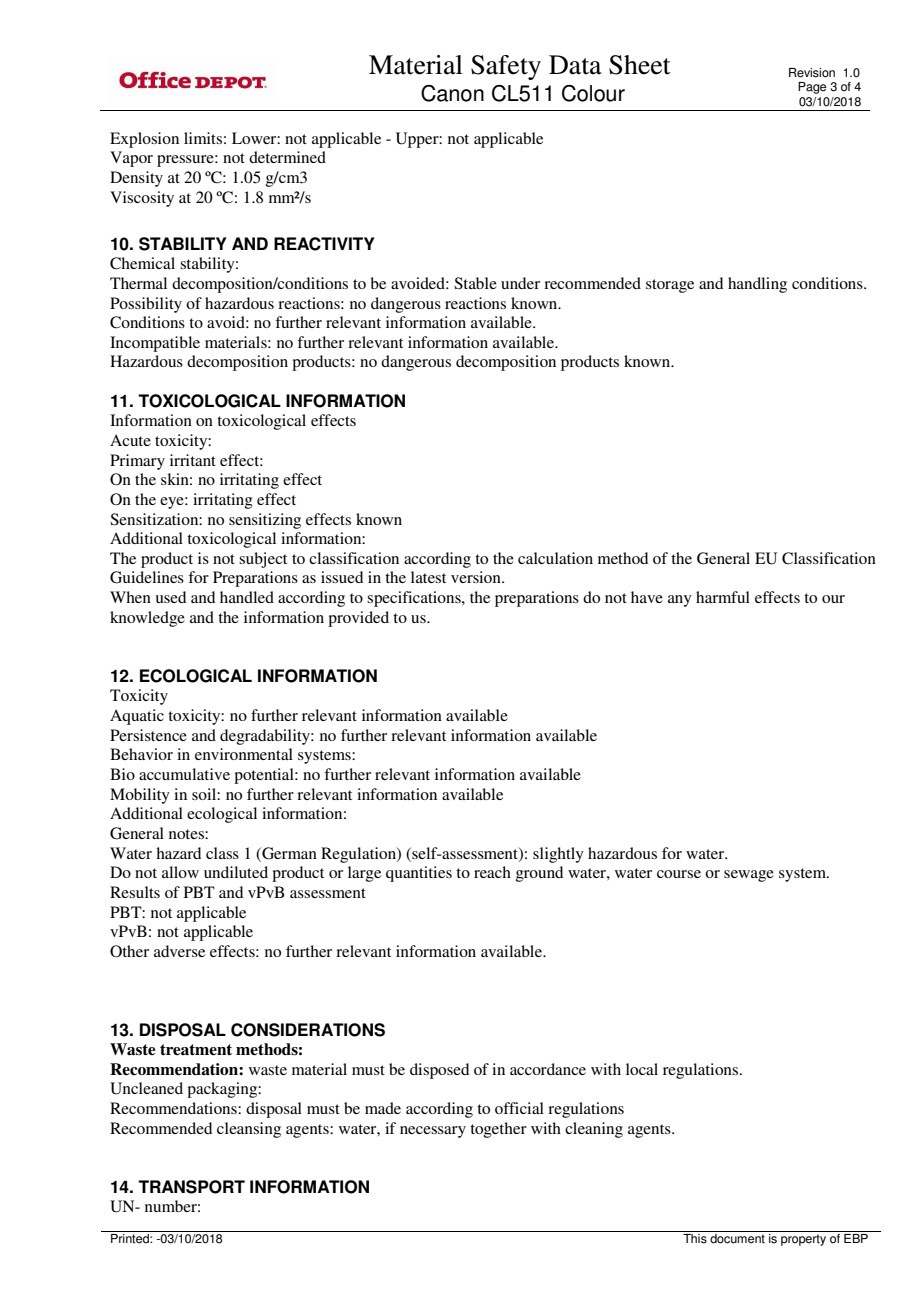 Image resolution: width=924 pixels, height=1308 pixels. Describe the element at coordinates (498, 1130) in the document. I see `together` at that location.
